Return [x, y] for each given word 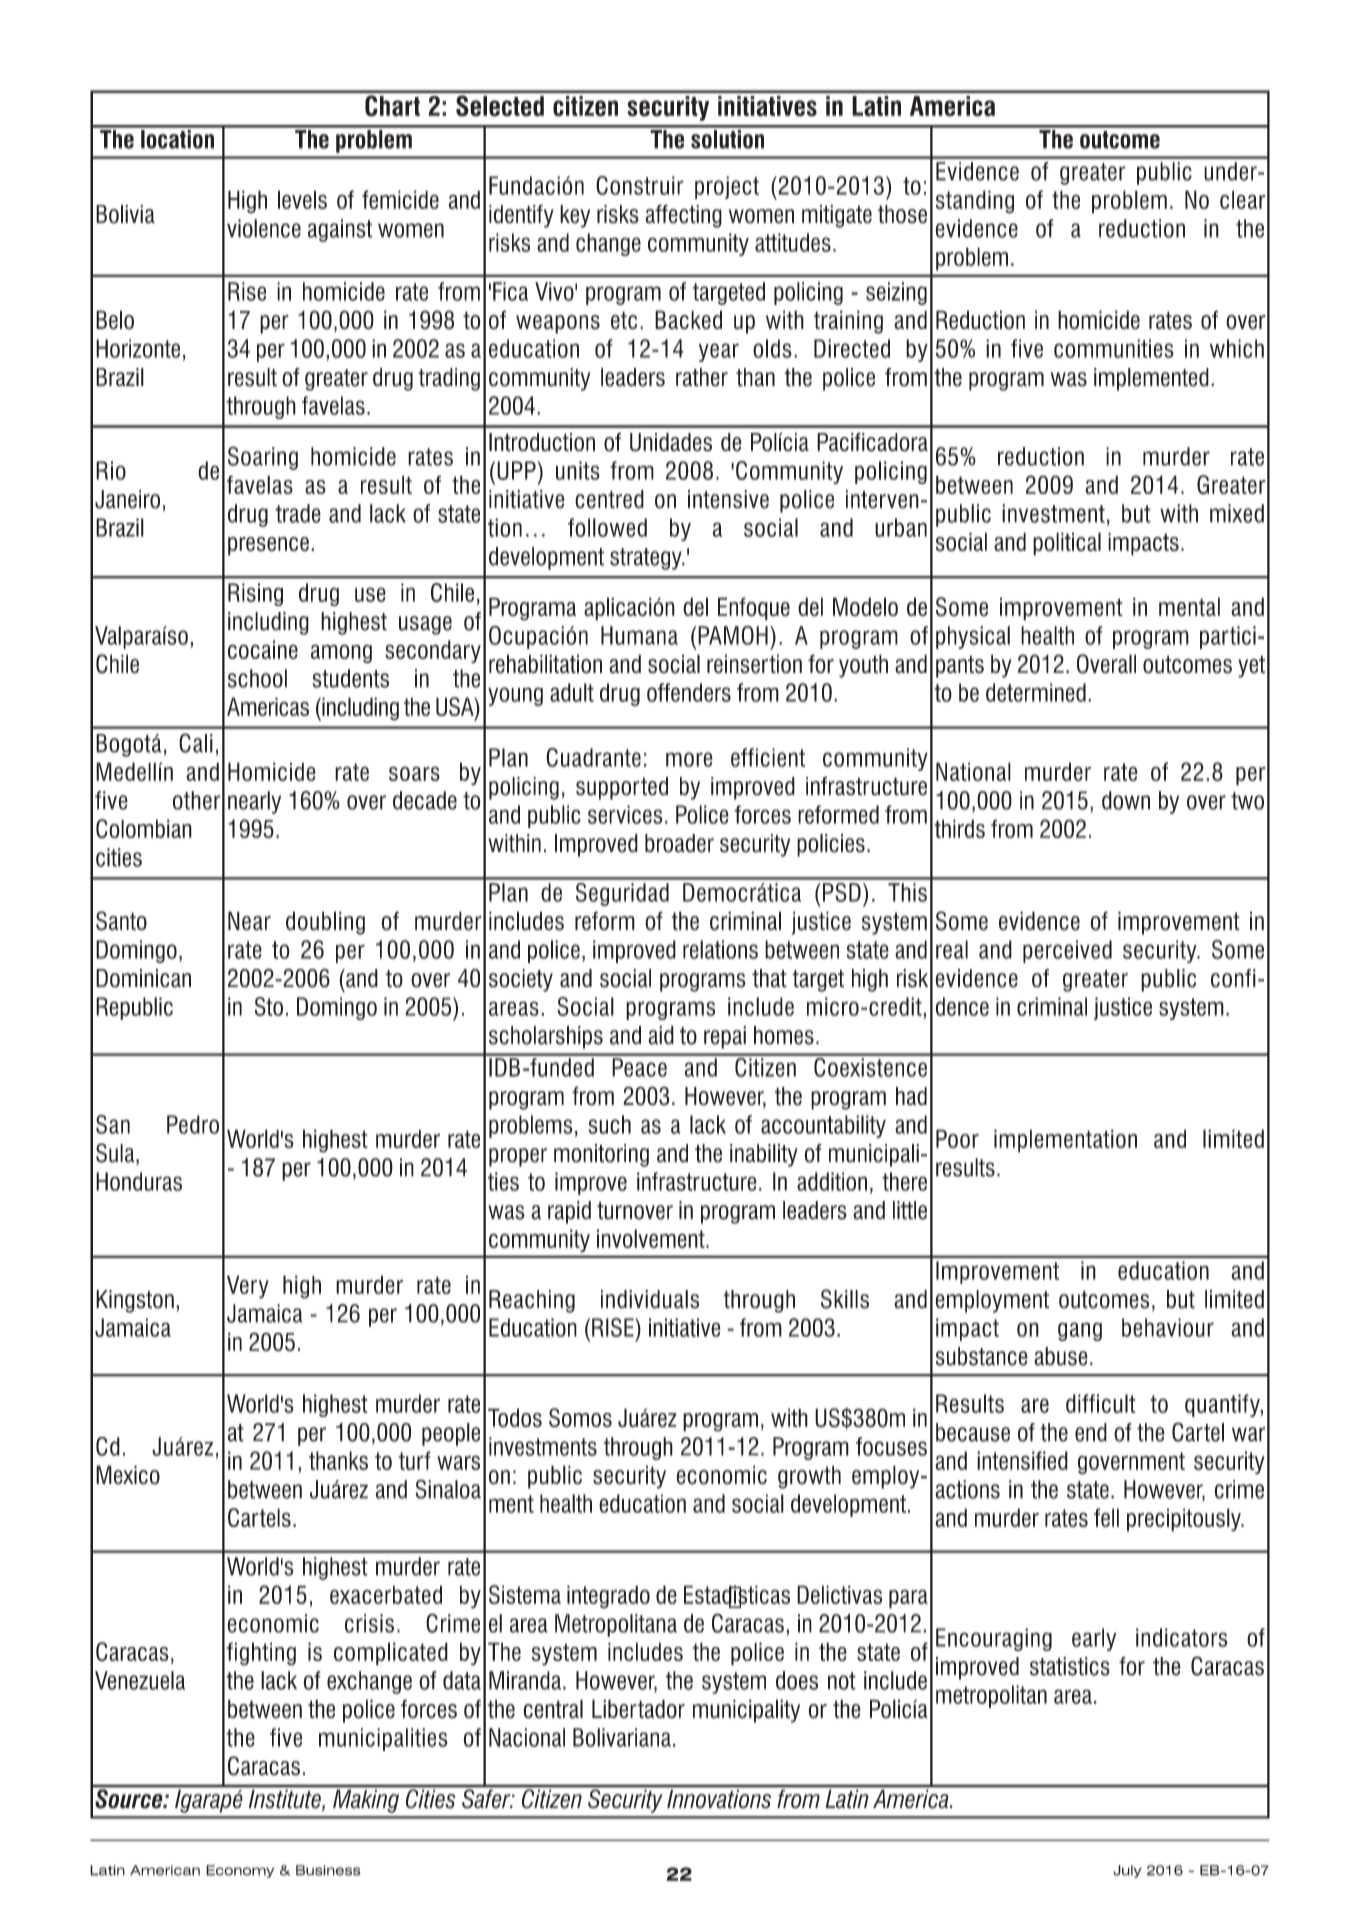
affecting [683, 216]
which [1237, 348]
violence [264, 228]
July [1127, 1871]
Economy [240, 1871]
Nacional [527, 1737]
